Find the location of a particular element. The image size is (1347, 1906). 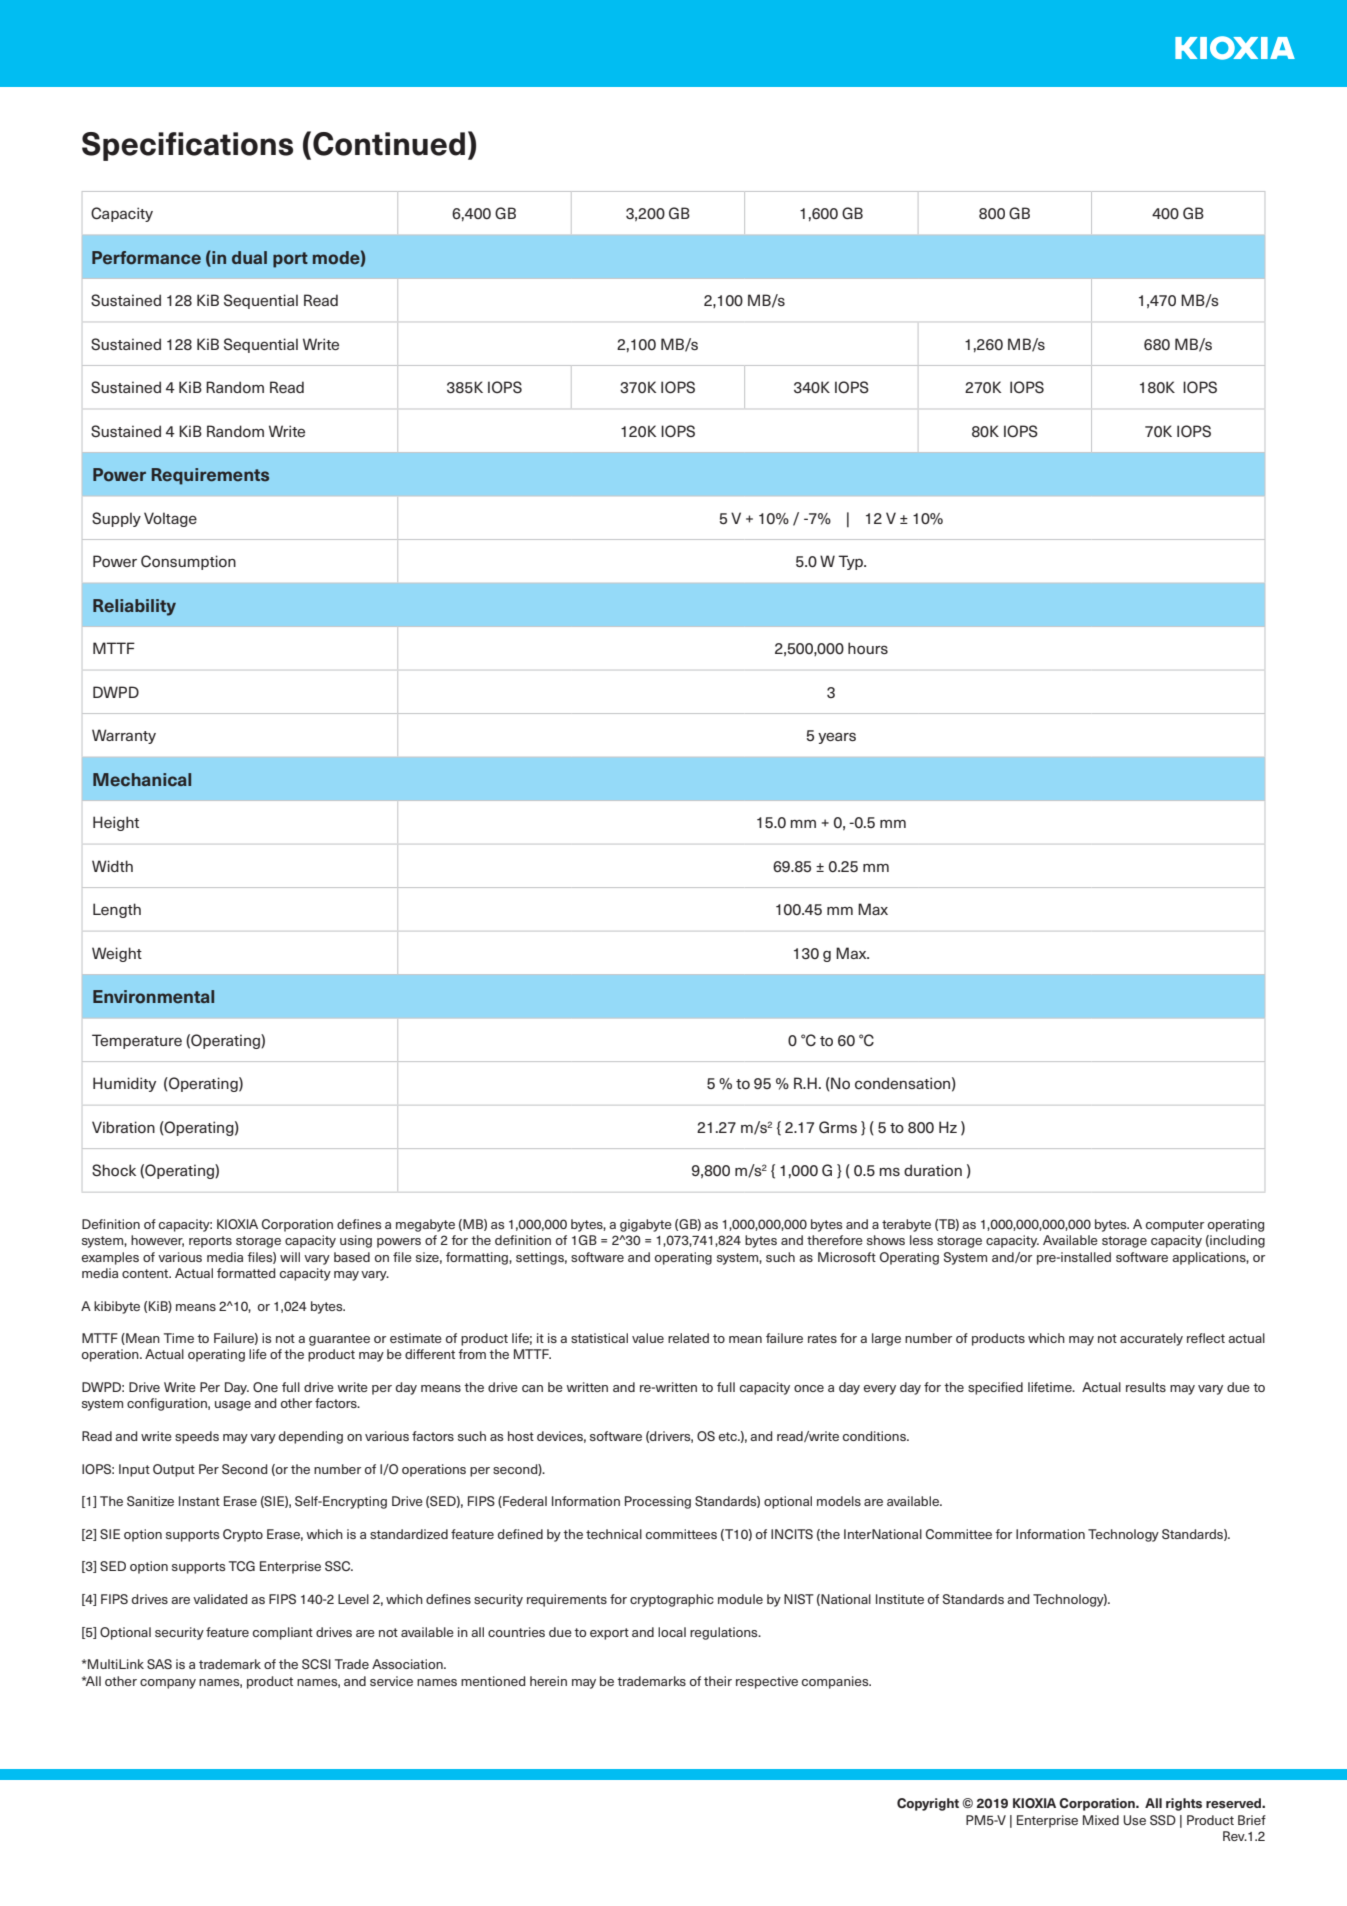

Typ is located at coordinates (851, 562).
